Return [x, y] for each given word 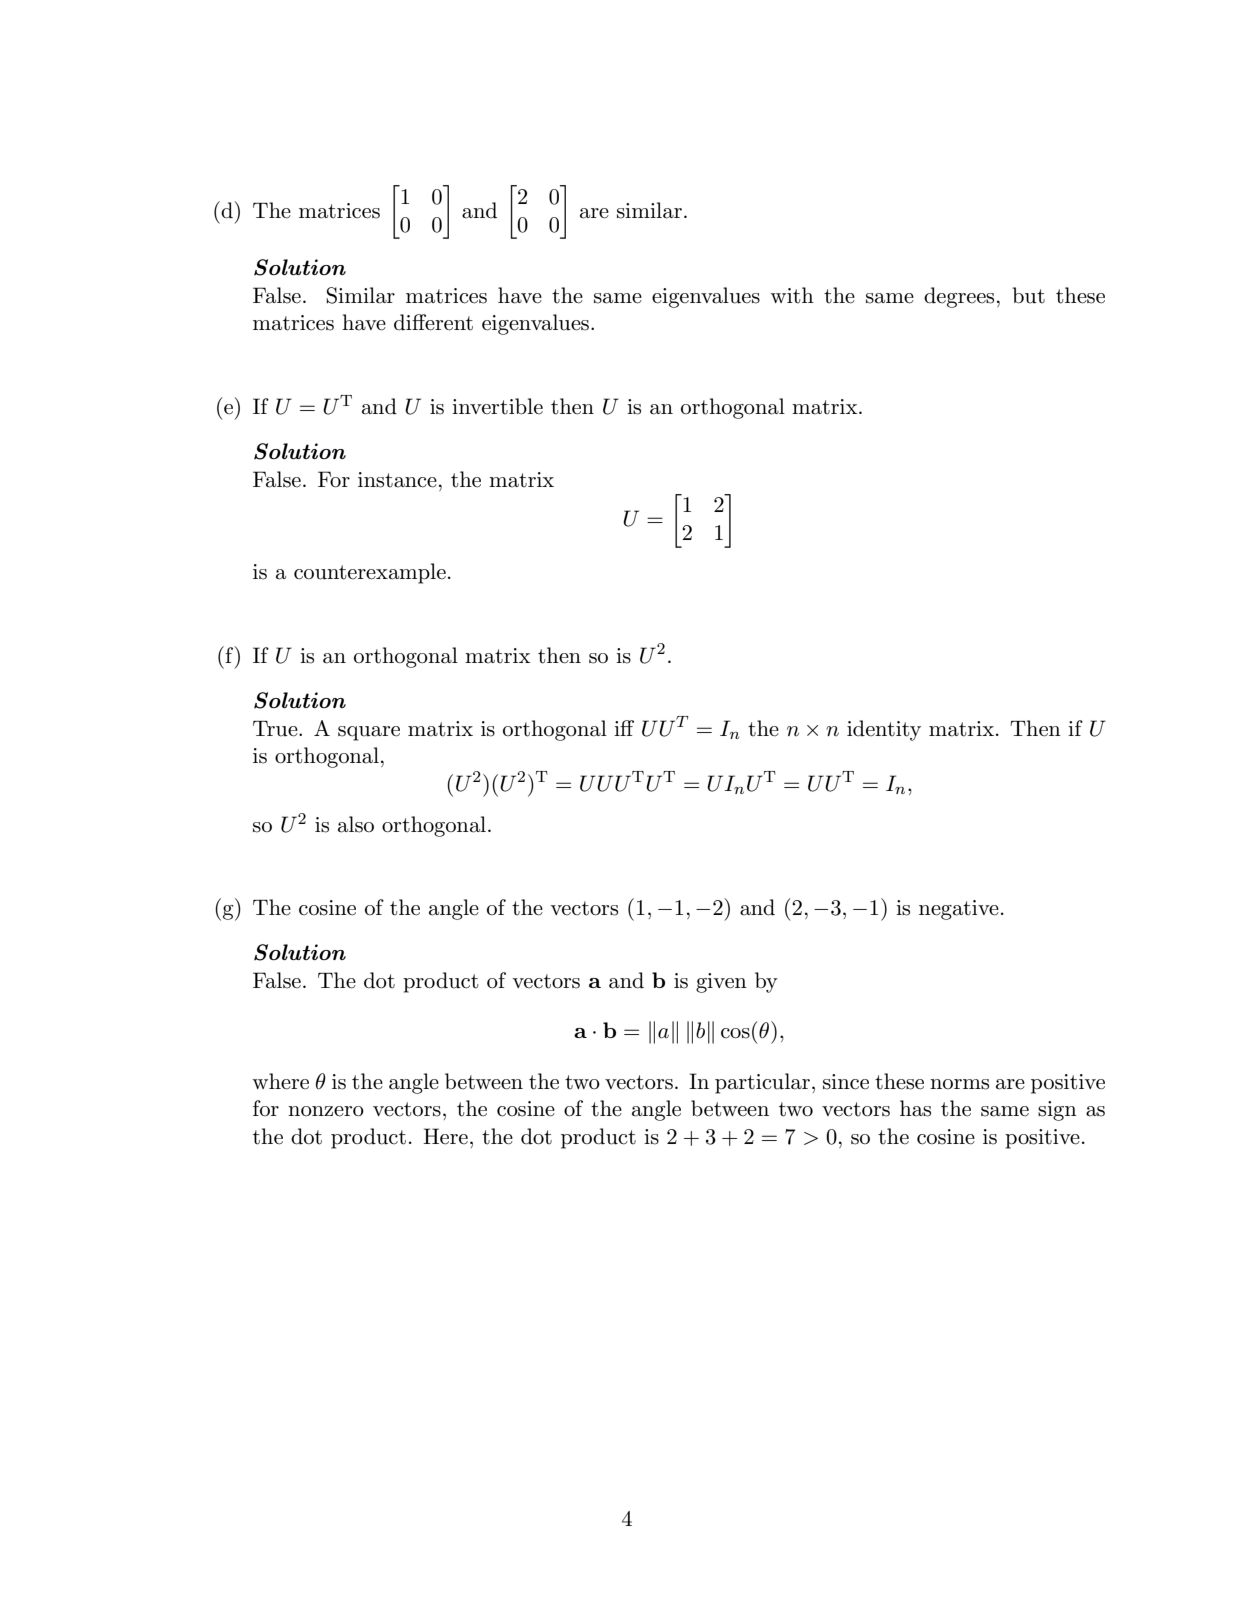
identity [884, 730]
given [721, 983]
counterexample [370, 573]
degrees [959, 297]
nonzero [326, 1111]
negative [959, 910]
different [433, 322]
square [369, 733]
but [1029, 295]
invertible [497, 406]
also [356, 824]
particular [762, 1083]
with [792, 295]
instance [397, 480]
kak [663, 1032]
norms [959, 1084]
